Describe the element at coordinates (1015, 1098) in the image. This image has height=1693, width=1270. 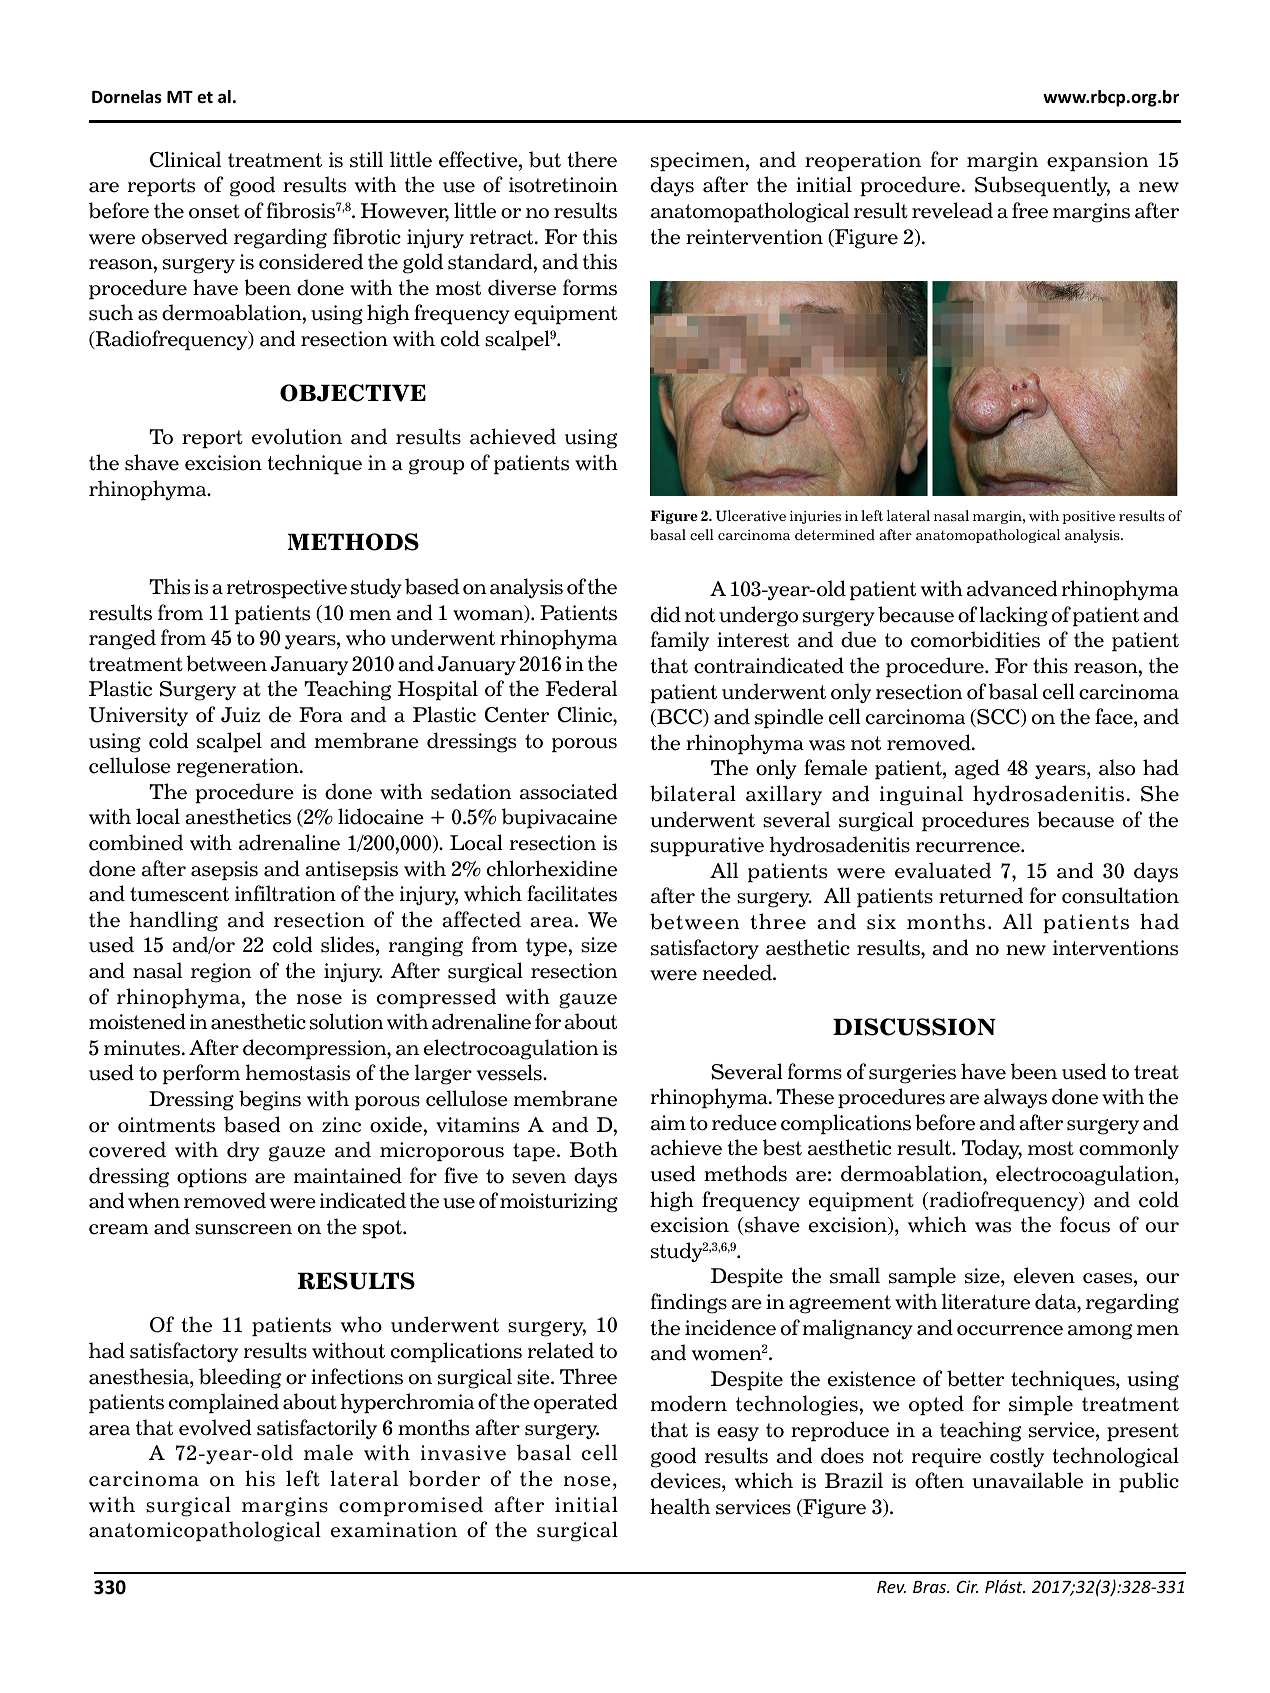
I see `always` at that location.
